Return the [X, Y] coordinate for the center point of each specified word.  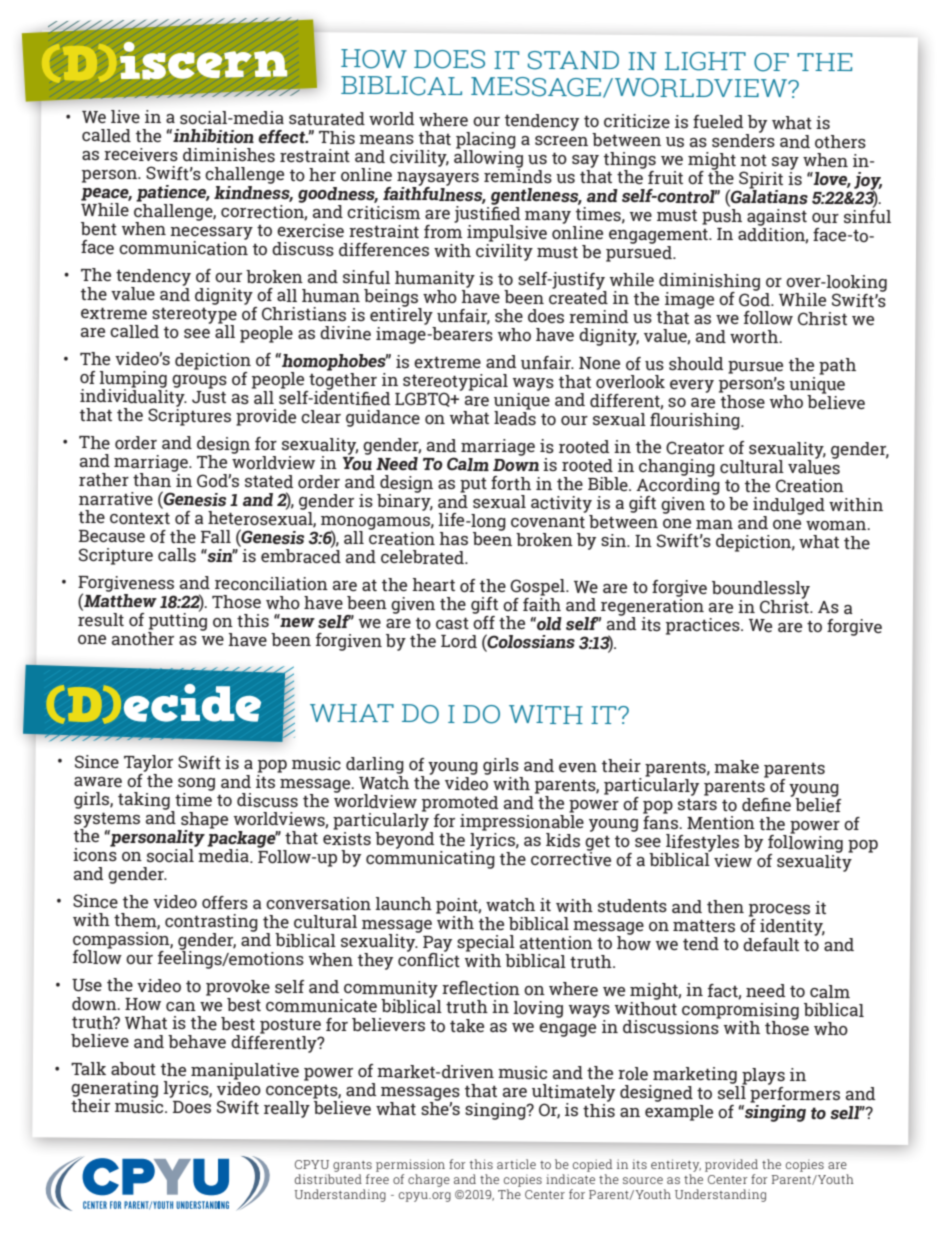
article [516, 1164]
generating [114, 1090]
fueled [718, 122]
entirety [676, 1165]
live [125, 116]
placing [486, 141]
